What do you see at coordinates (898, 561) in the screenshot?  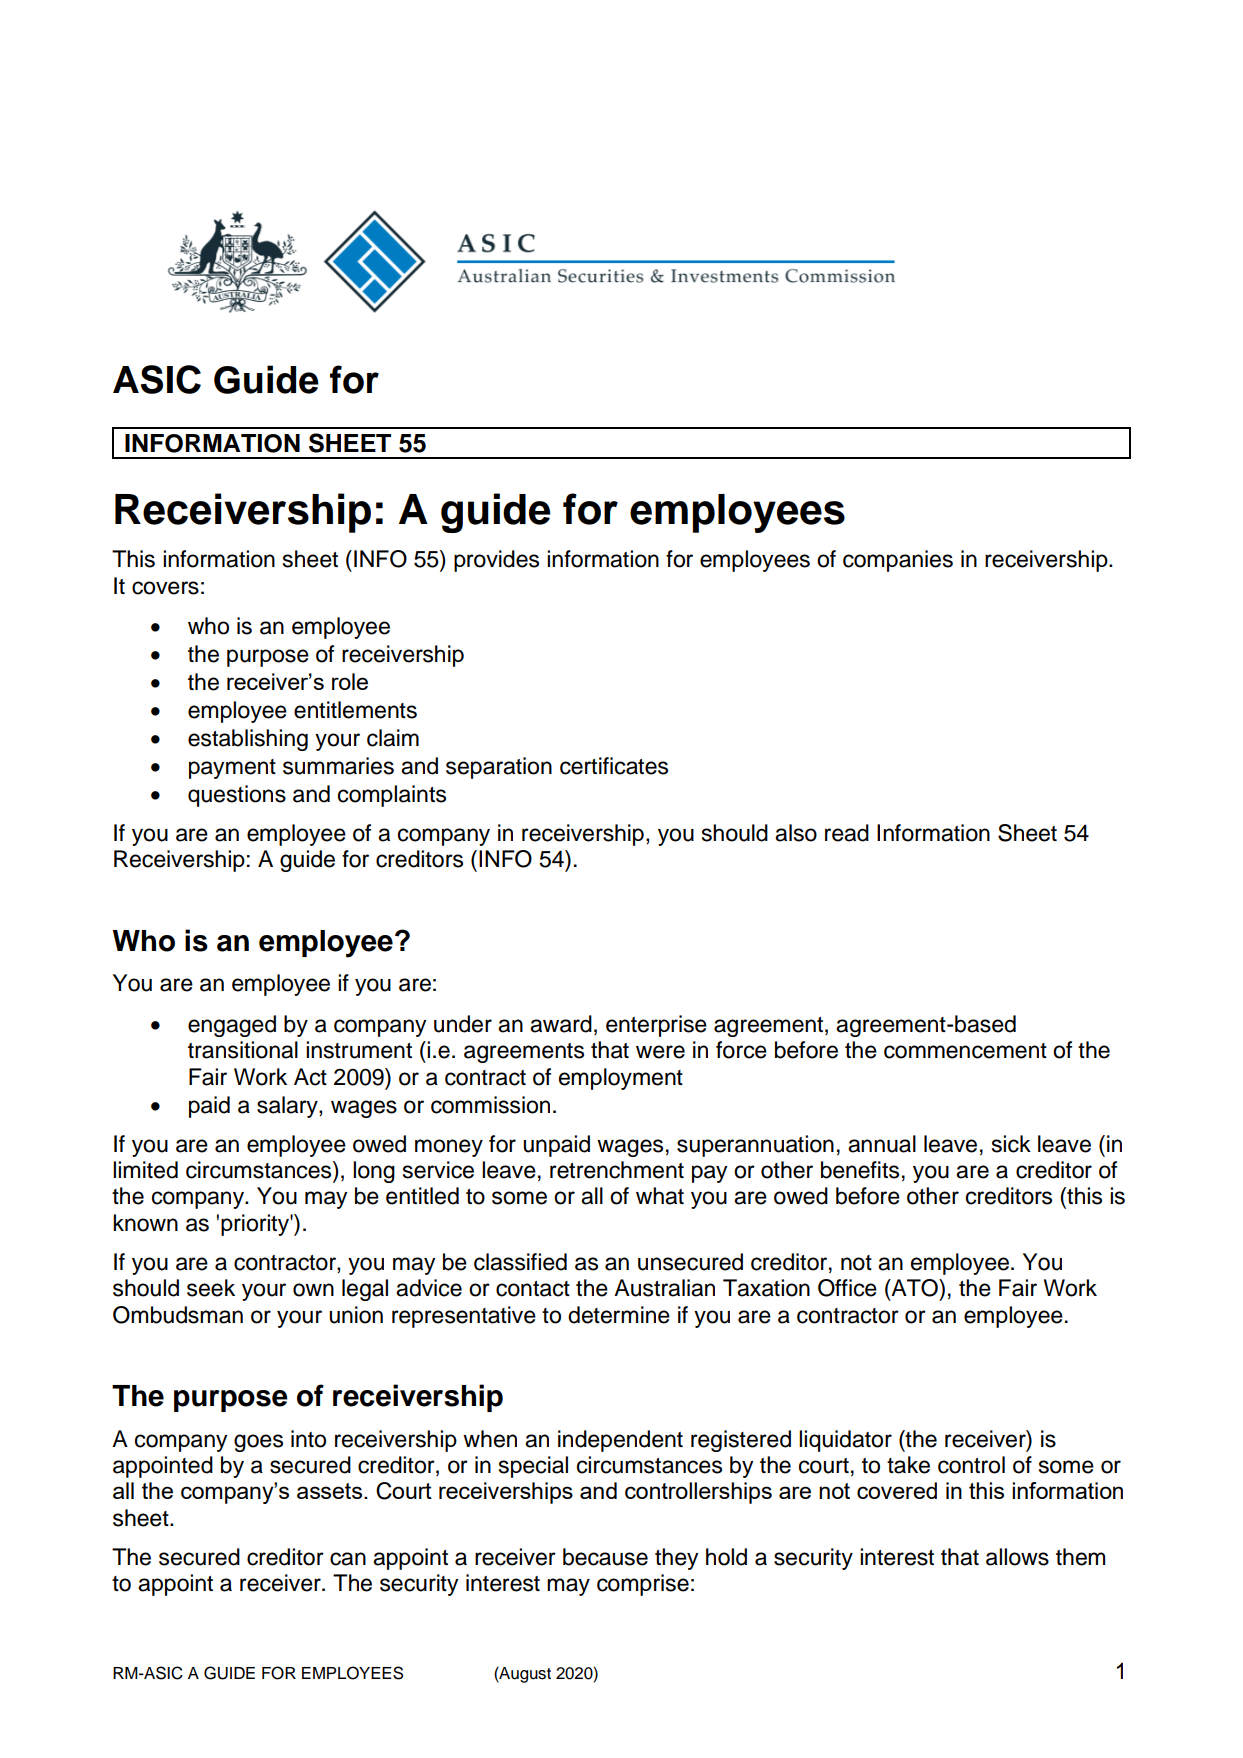 I see `companies` at bounding box center [898, 561].
